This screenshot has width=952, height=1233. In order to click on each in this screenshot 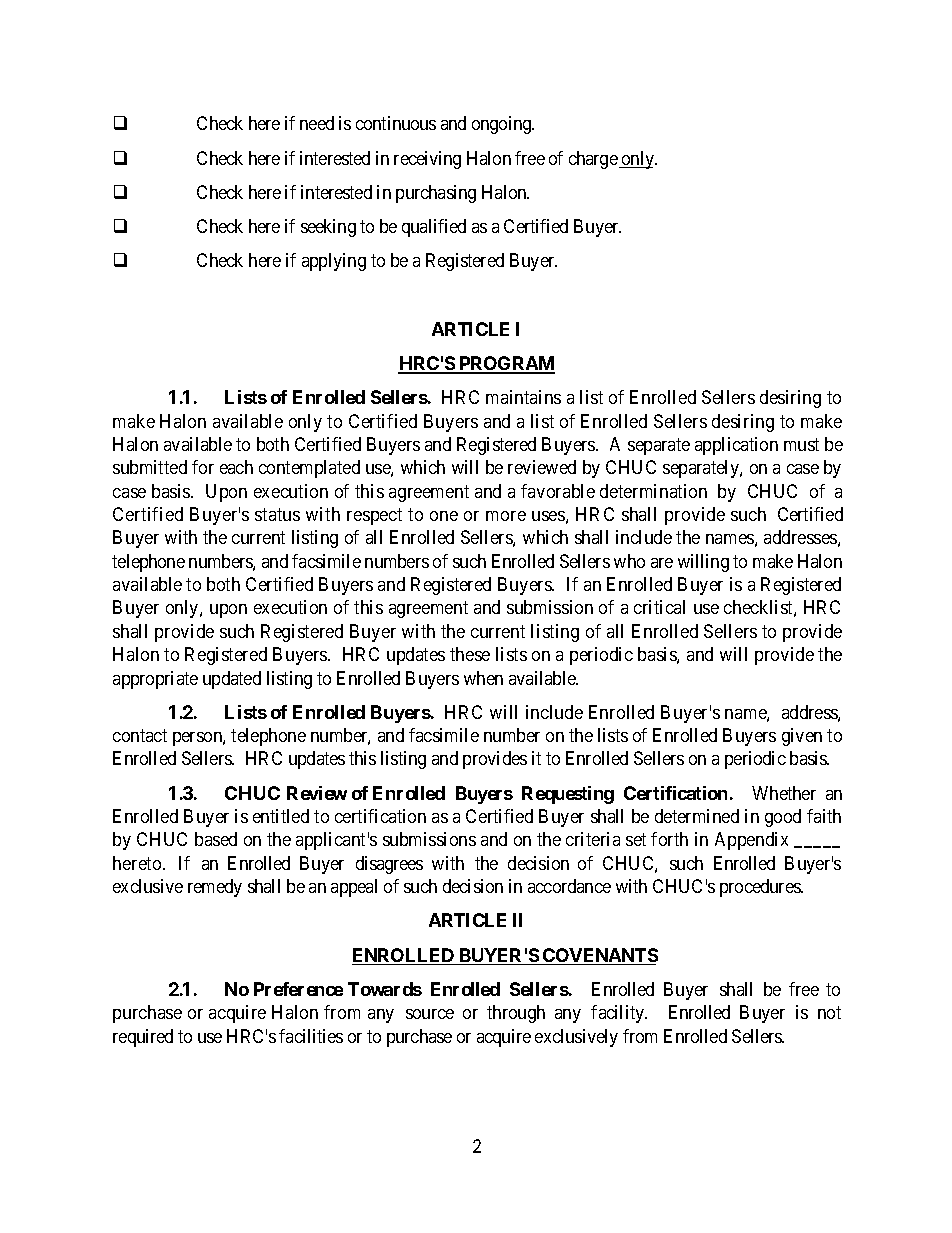, I will do `click(236, 467)`.
